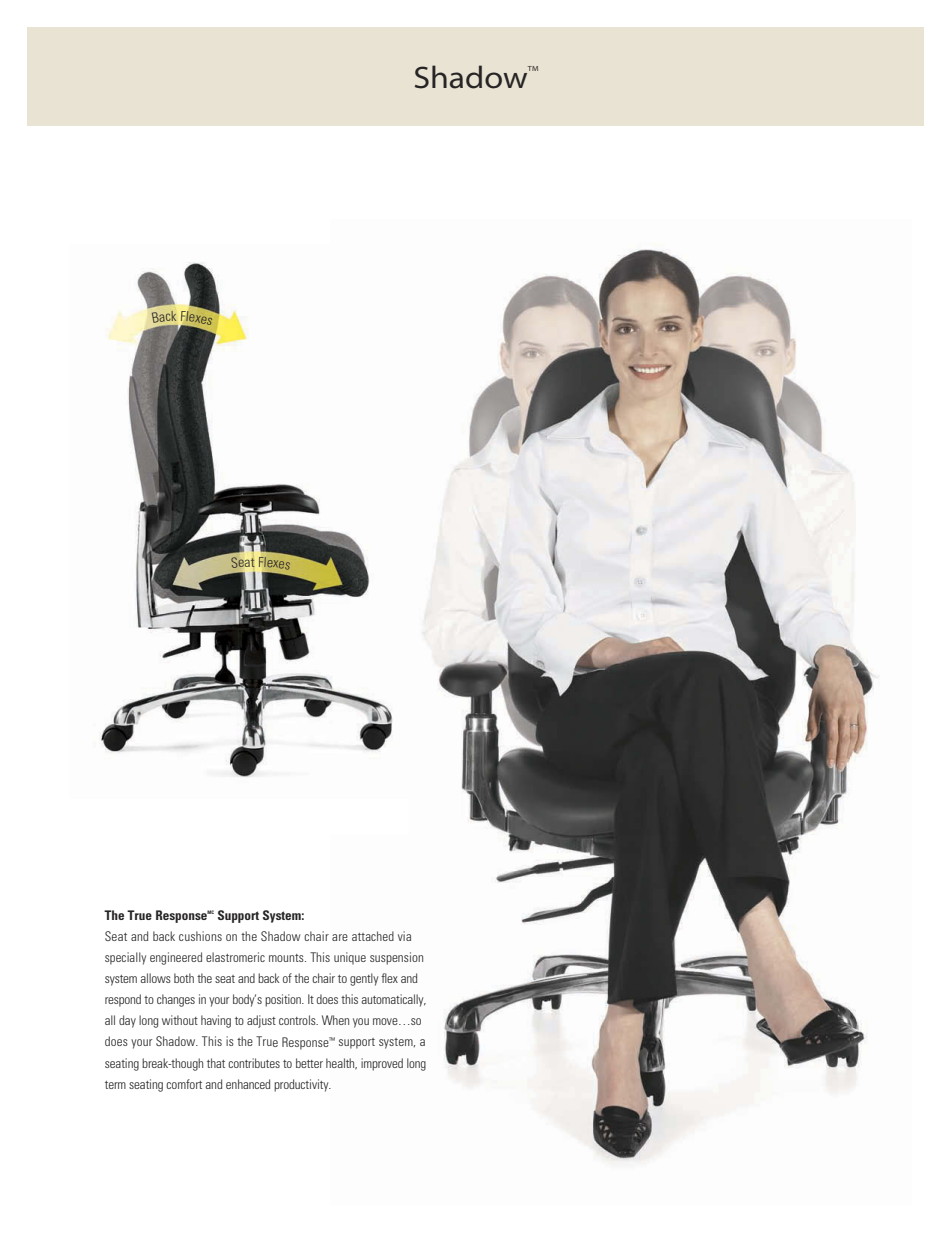  What do you see at coordinates (287, 958) in the image?
I see `mounts` at bounding box center [287, 958].
